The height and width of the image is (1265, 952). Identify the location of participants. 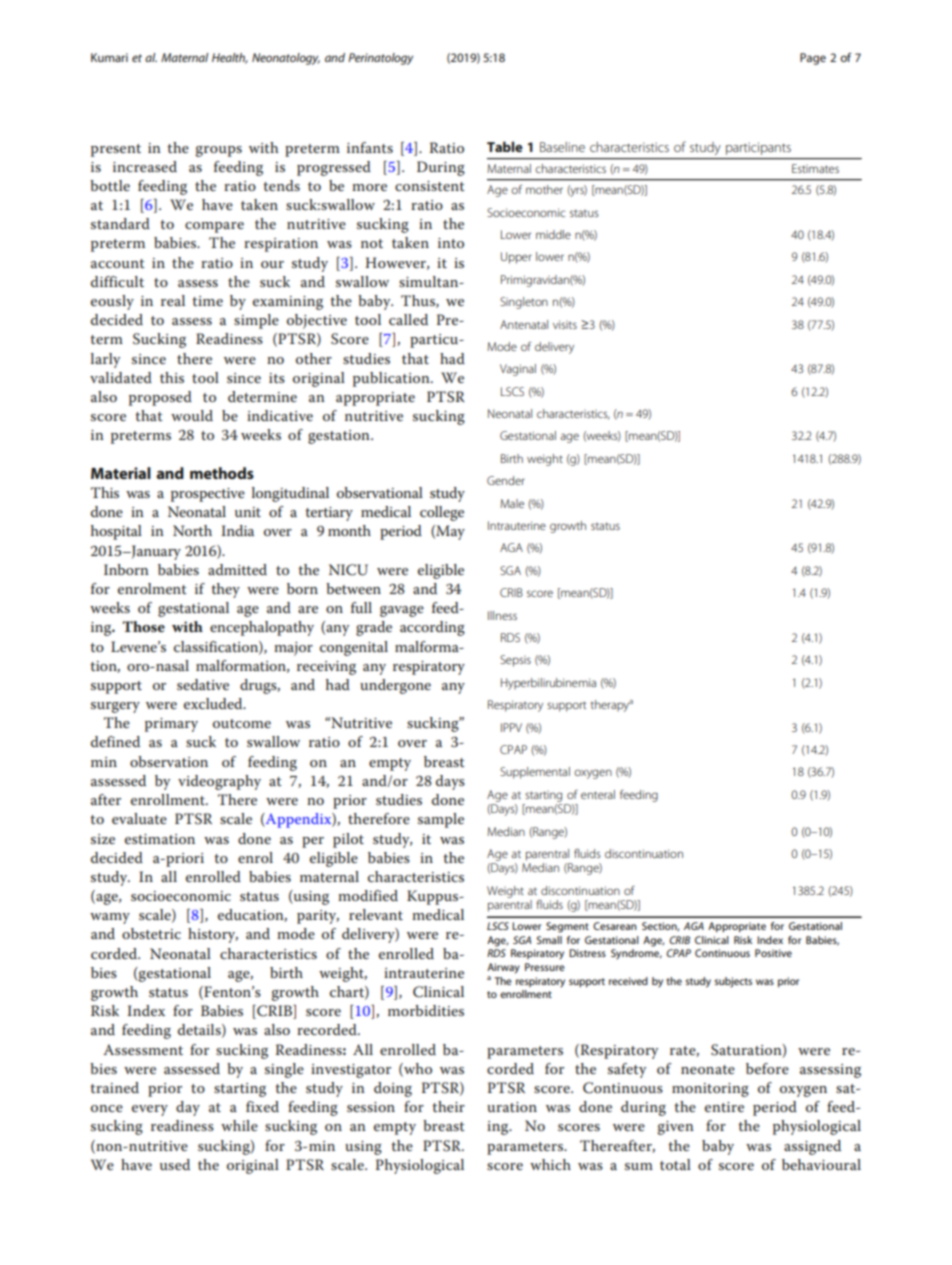
(758, 148).
